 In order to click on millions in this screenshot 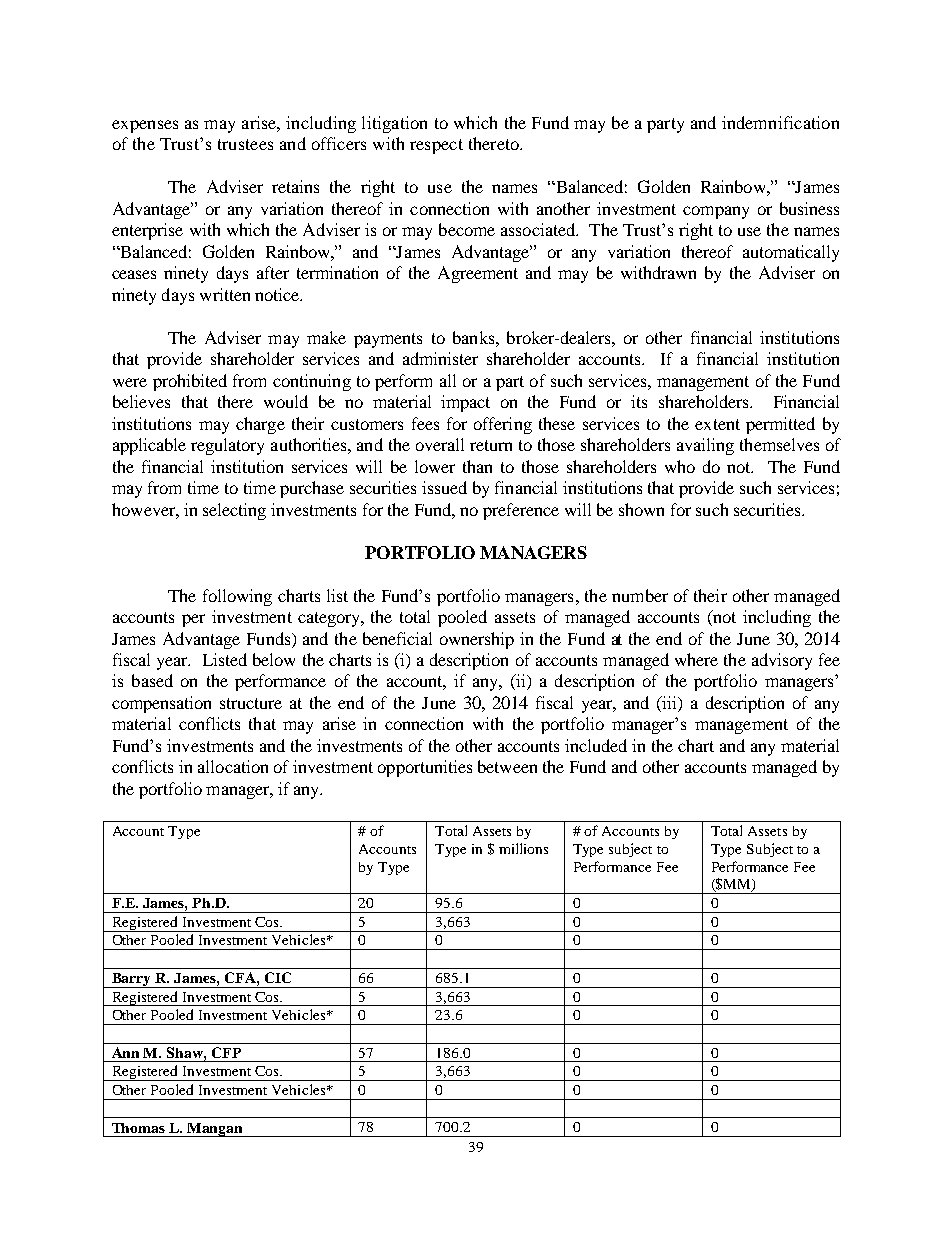, I will do `click(523, 848)`.
